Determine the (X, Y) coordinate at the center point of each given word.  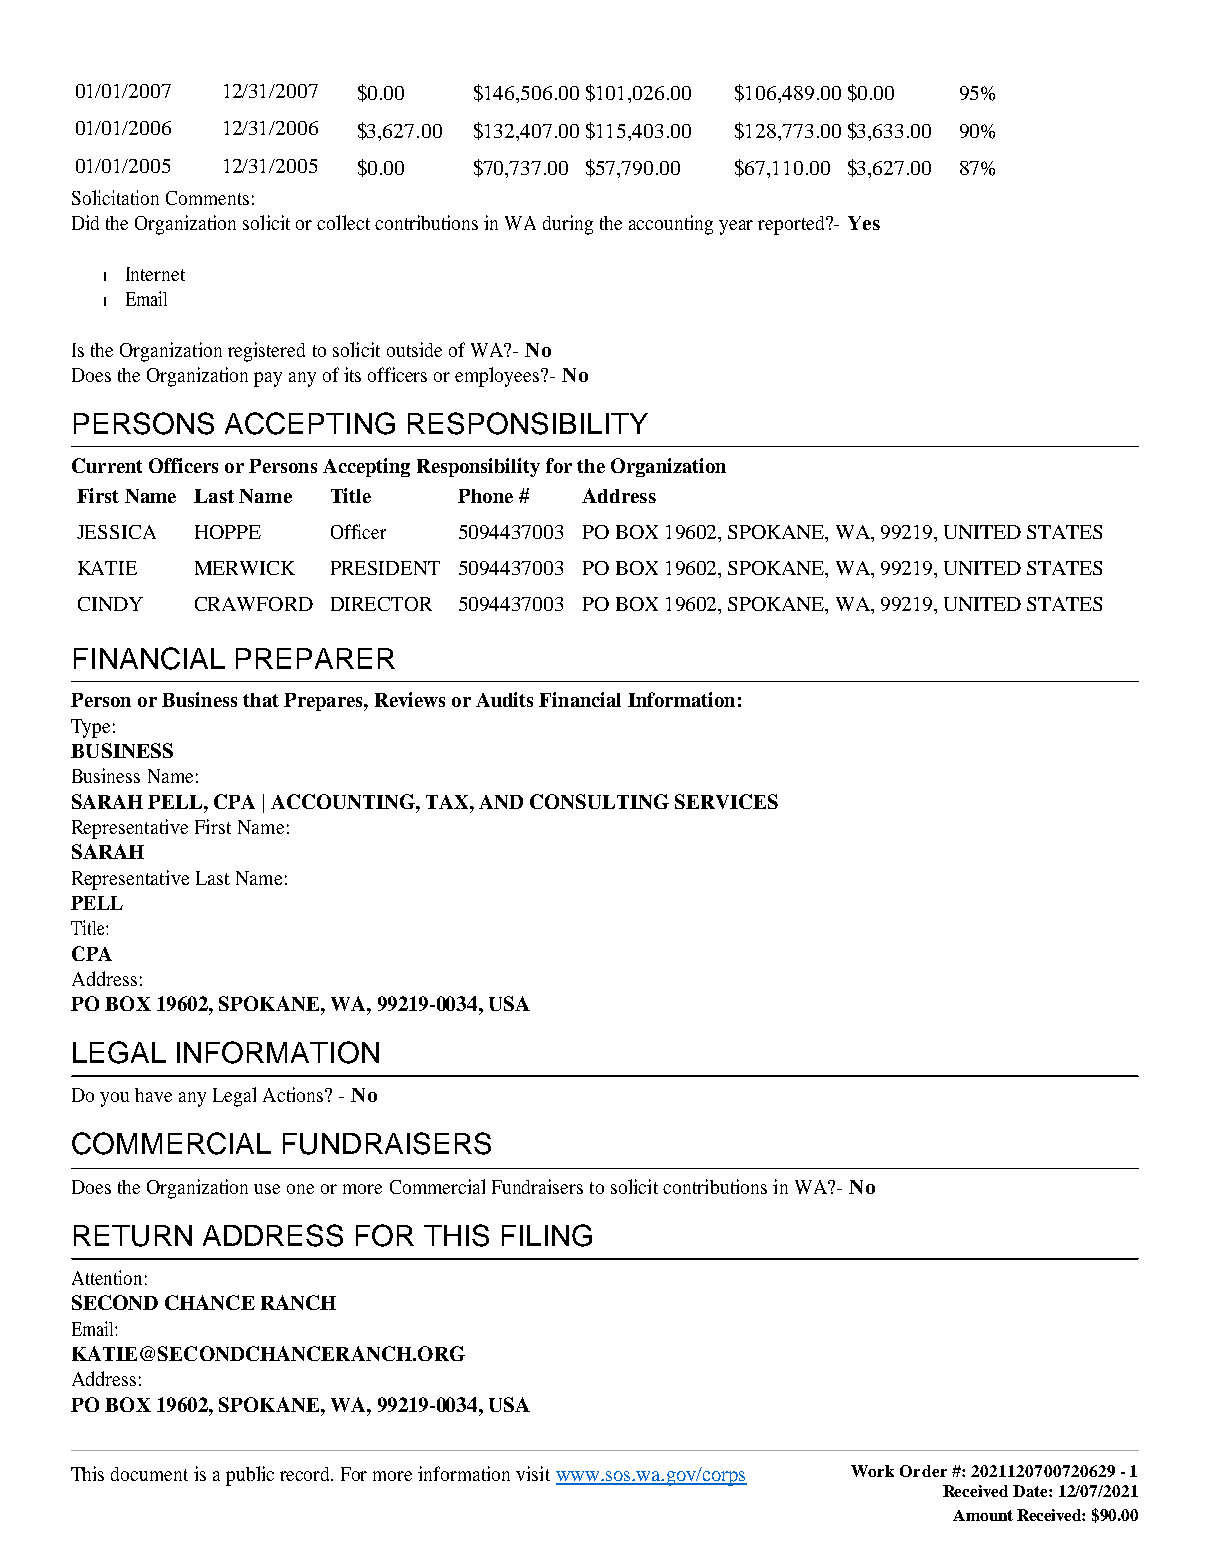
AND (501, 802)
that (261, 700)
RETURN (133, 1236)
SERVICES (726, 801)
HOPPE (228, 532)
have (153, 1095)
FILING (547, 1235)
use (267, 1189)
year (736, 227)
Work (872, 1471)
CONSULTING (599, 801)
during (568, 225)
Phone (485, 496)
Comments (207, 198)
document (149, 1474)
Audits (504, 699)
